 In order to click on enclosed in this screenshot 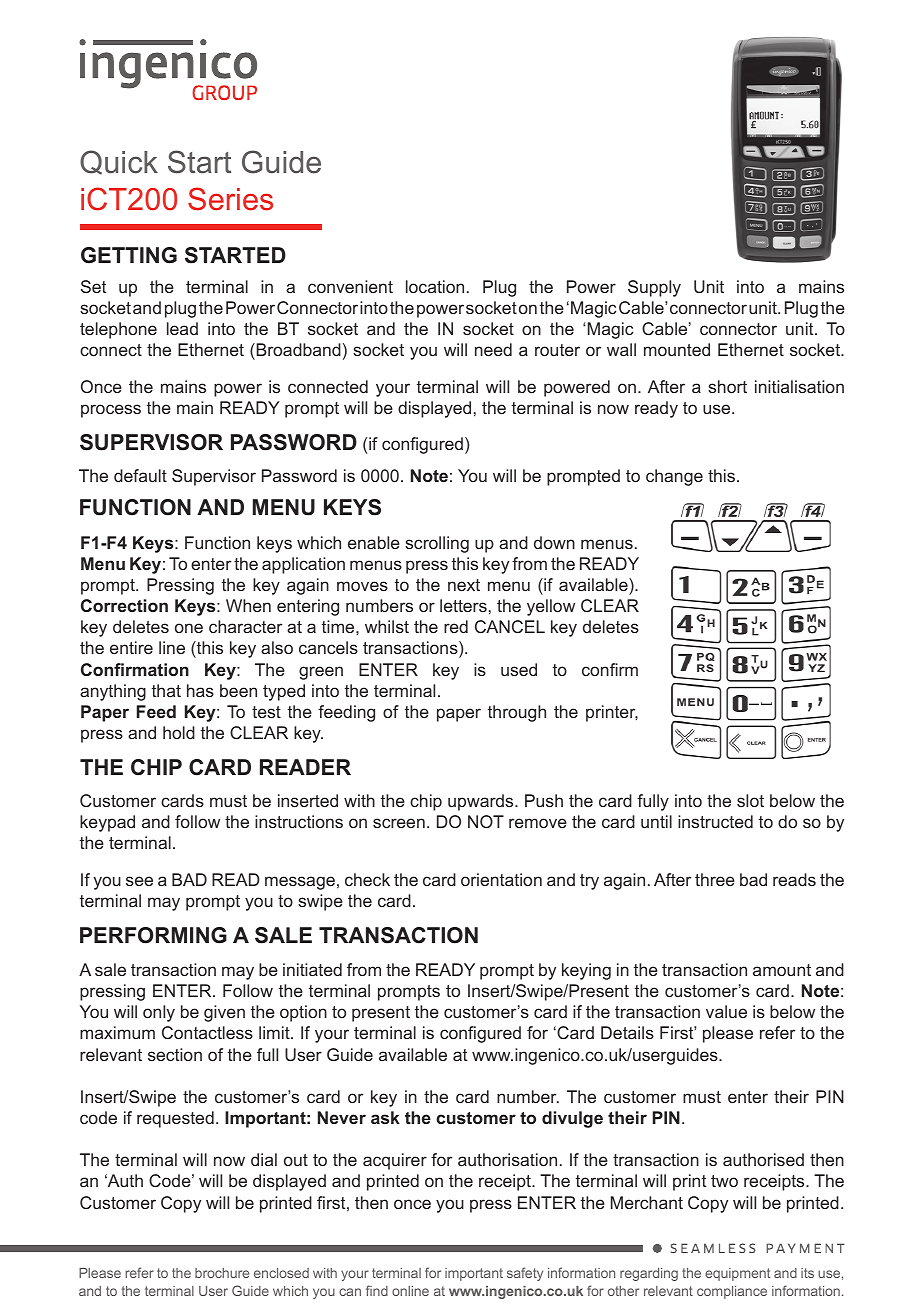, I will do `click(281, 1273)`.
